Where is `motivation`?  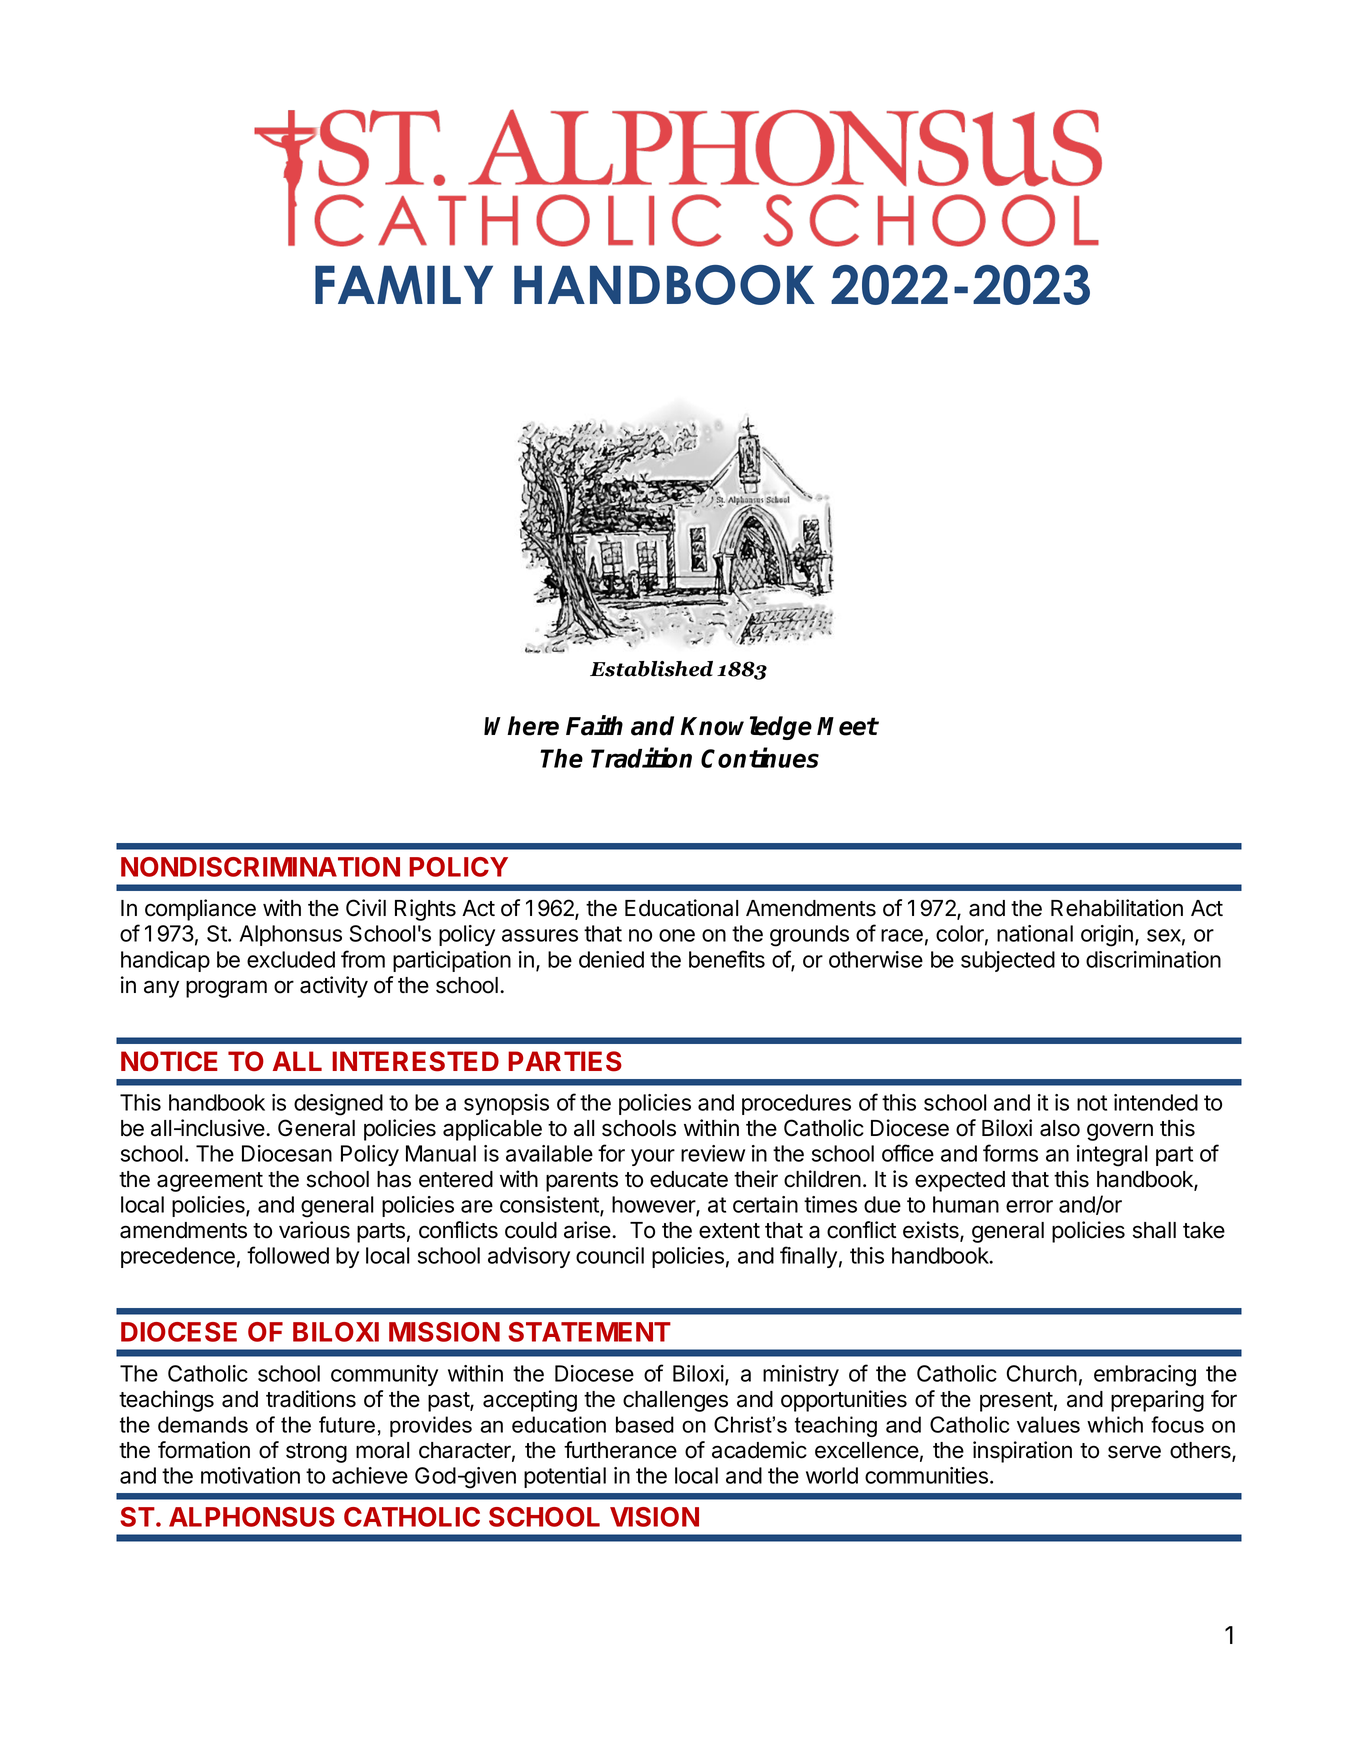
motivation is located at coordinates (250, 1475).
